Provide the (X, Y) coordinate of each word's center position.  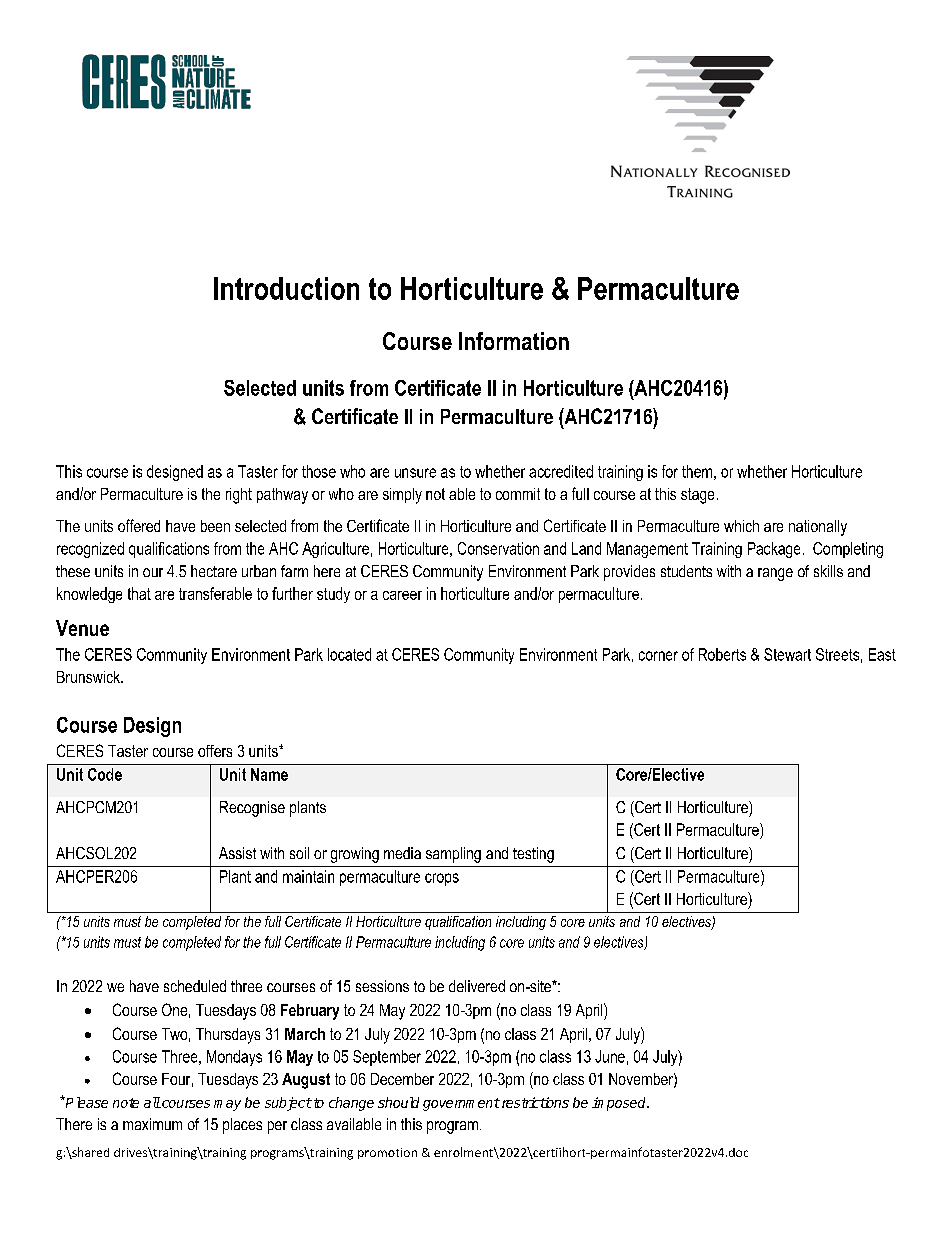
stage (697, 496)
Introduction (286, 288)
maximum (152, 1124)
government (461, 1104)
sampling (453, 855)
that (139, 593)
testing (533, 855)
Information (514, 341)
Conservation (498, 548)
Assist (237, 853)
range (775, 574)
